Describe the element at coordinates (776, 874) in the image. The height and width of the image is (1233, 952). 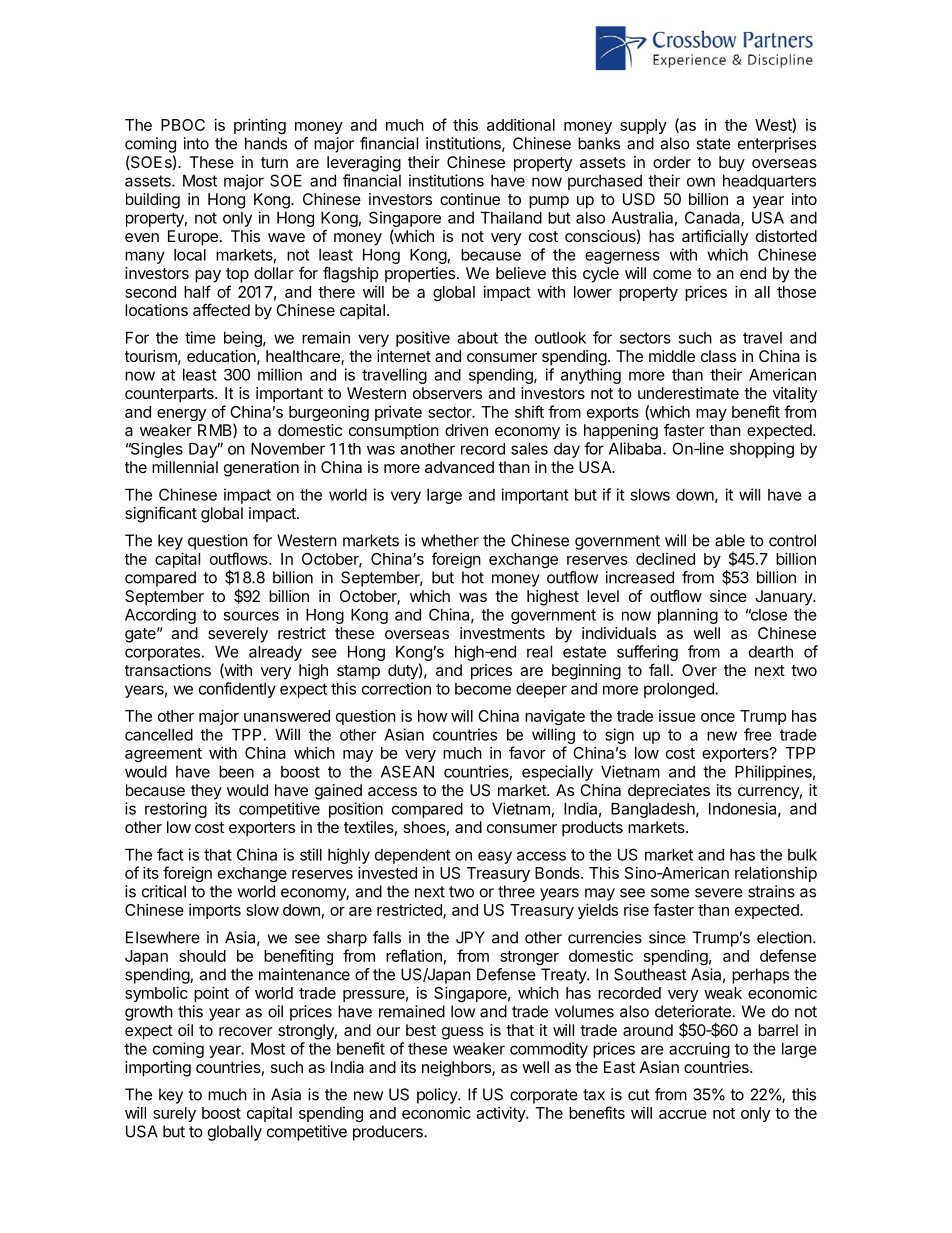
I see `relationship` at that location.
